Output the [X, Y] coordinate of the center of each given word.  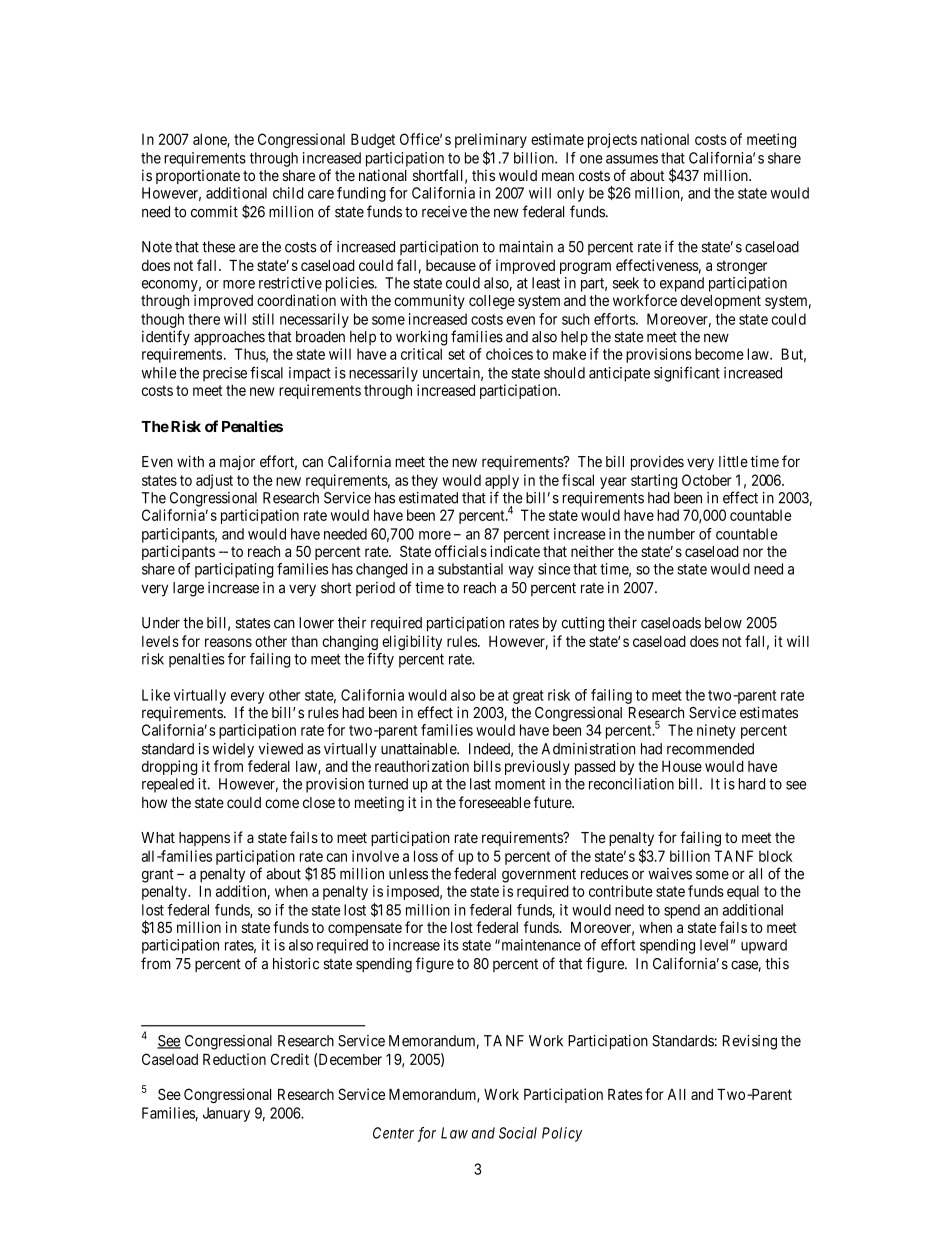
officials [461, 551]
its [451, 945]
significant [687, 374]
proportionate [198, 176]
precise [225, 374]
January [226, 1114]
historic [296, 963]
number [671, 534]
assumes [632, 159]
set [456, 354]
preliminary [491, 140]
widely [233, 750]
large [188, 589]
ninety [716, 731]
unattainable [419, 749]
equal [743, 892]
